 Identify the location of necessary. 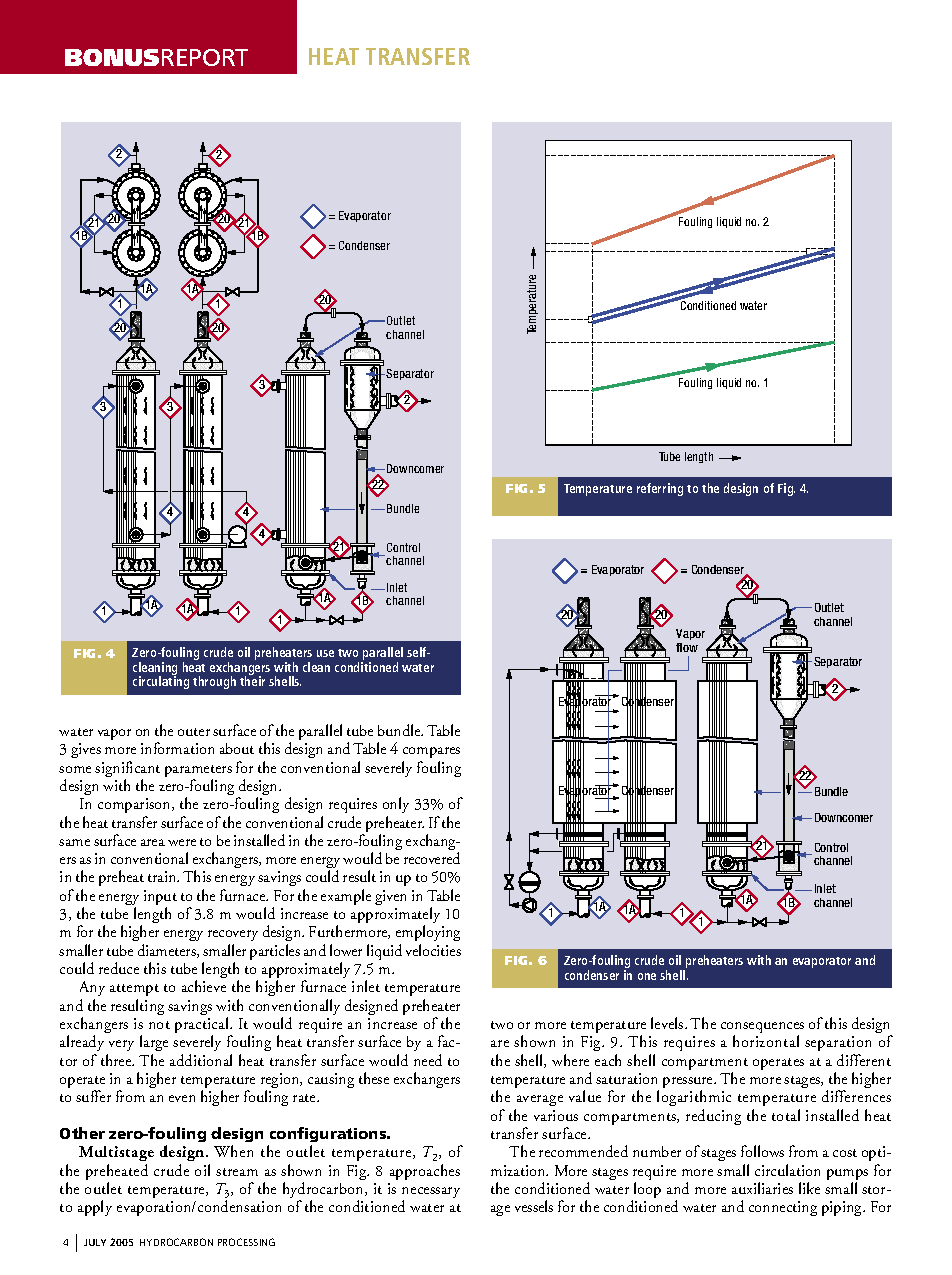
(431, 1194).
